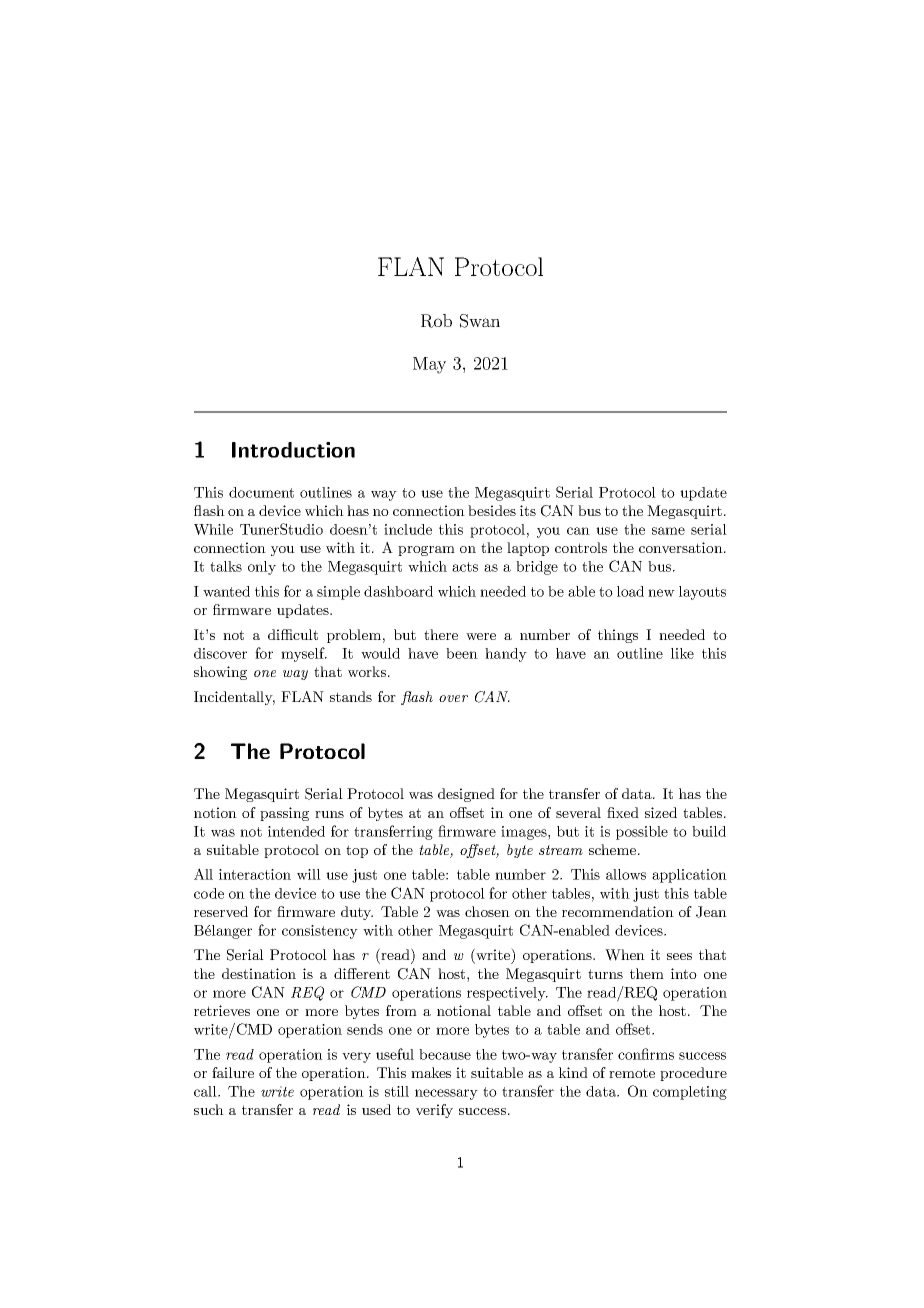  What do you see at coordinates (429, 365) in the document?
I see `May` at bounding box center [429, 365].
